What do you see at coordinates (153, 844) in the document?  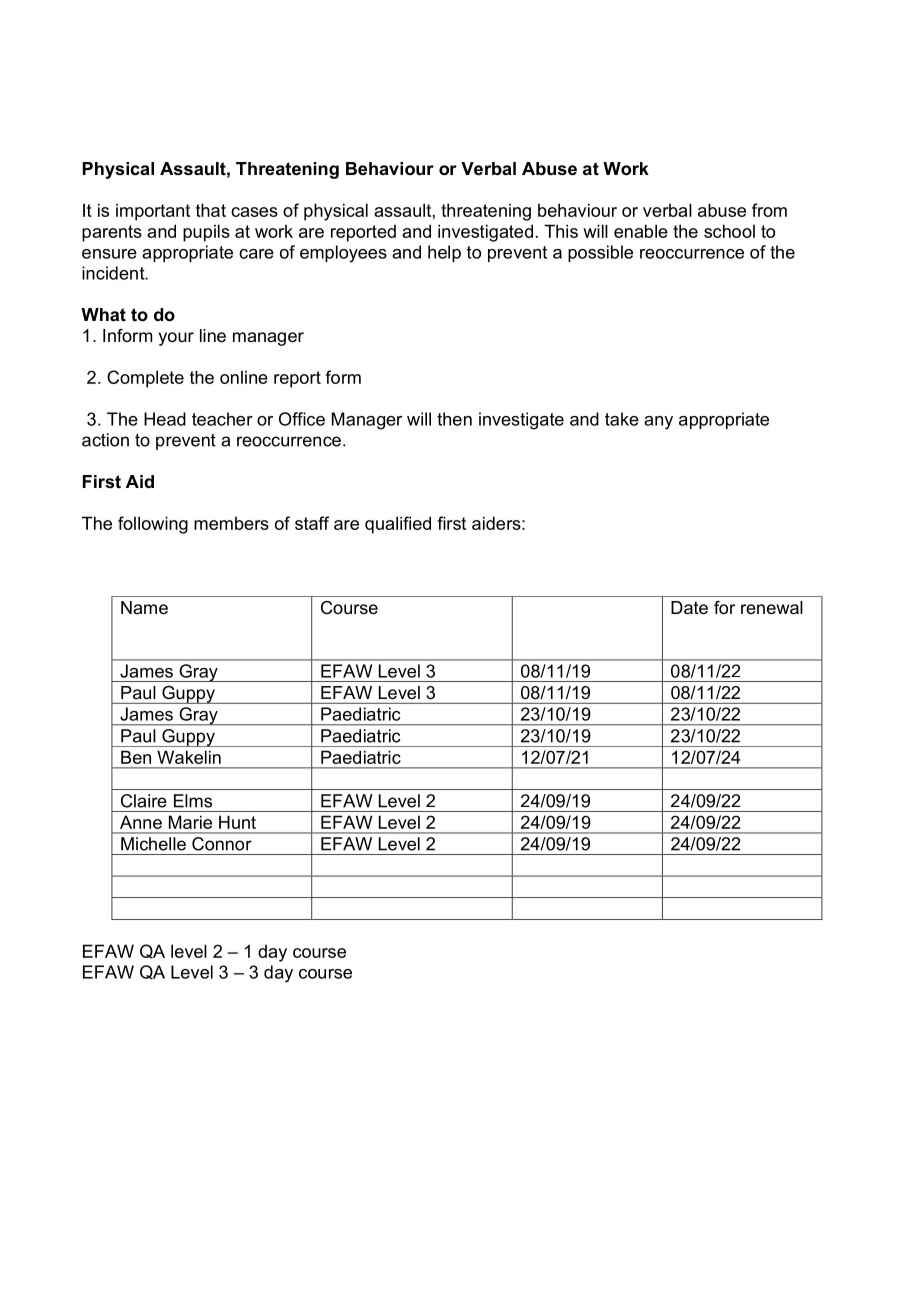 I see `Michelle` at bounding box center [153, 844].
